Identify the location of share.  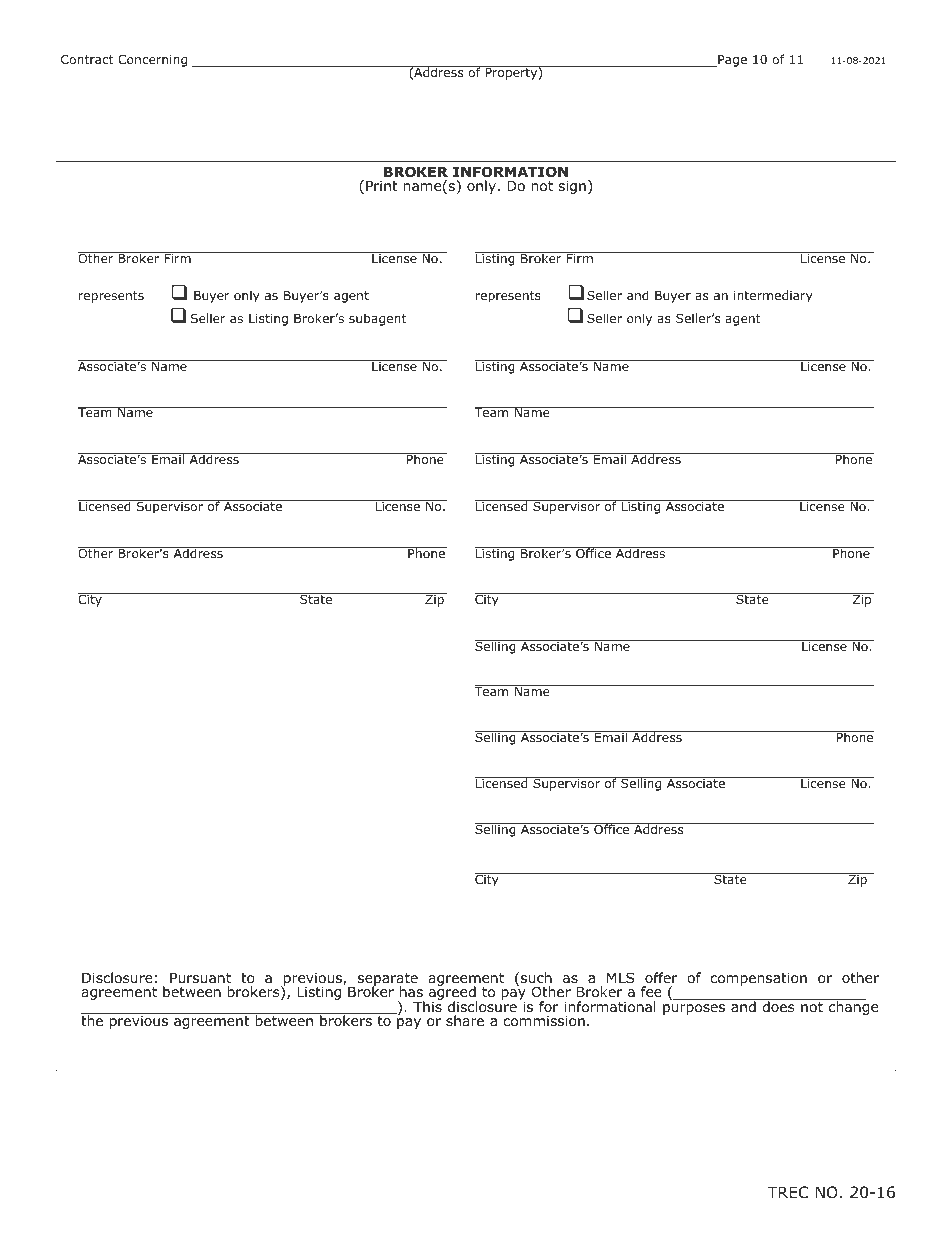
(465, 1020).
